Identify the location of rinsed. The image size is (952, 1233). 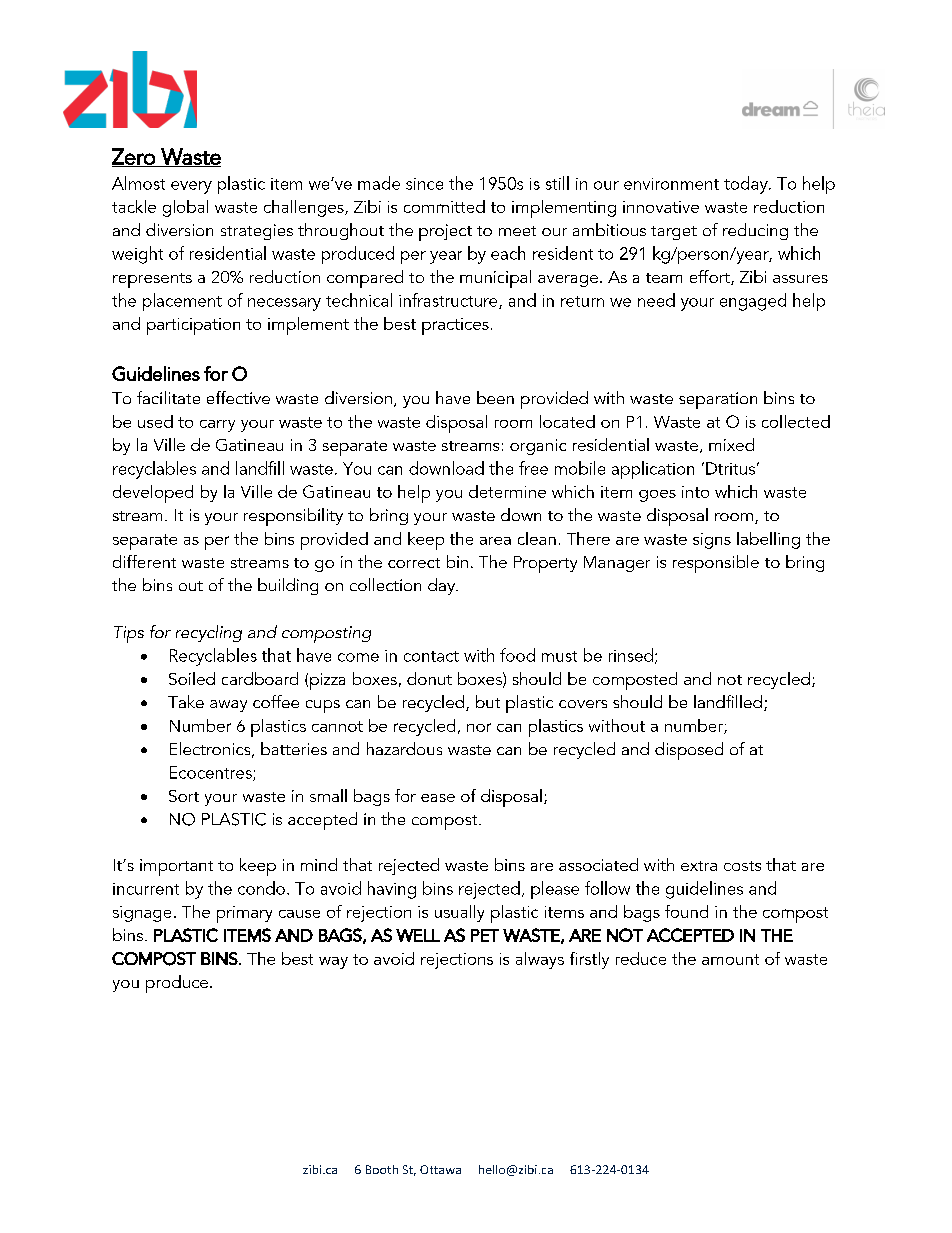
(631, 655).
